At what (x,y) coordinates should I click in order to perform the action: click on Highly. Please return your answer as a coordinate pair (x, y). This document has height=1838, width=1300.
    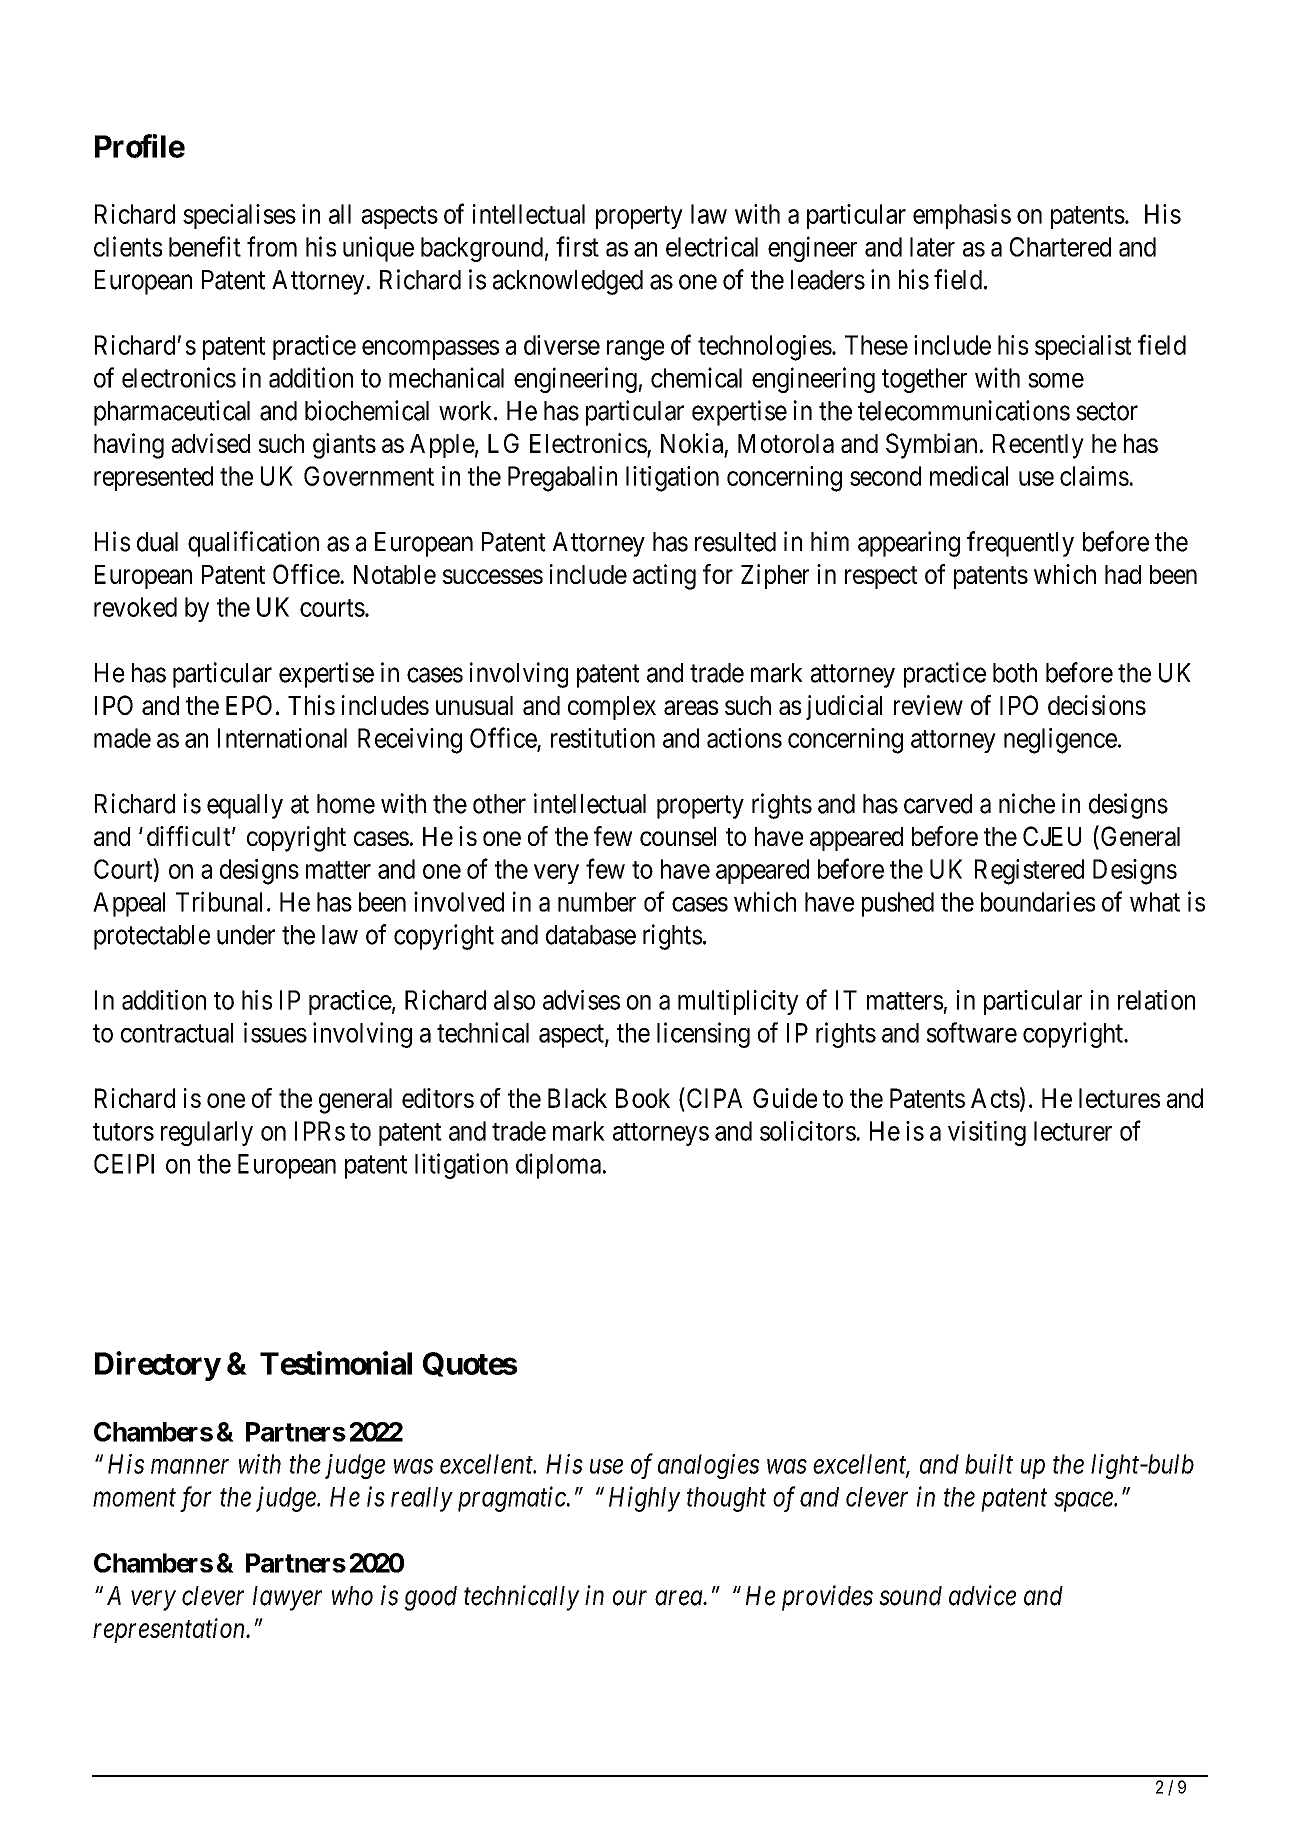
    Looking at the image, I should click on (645, 1499).
